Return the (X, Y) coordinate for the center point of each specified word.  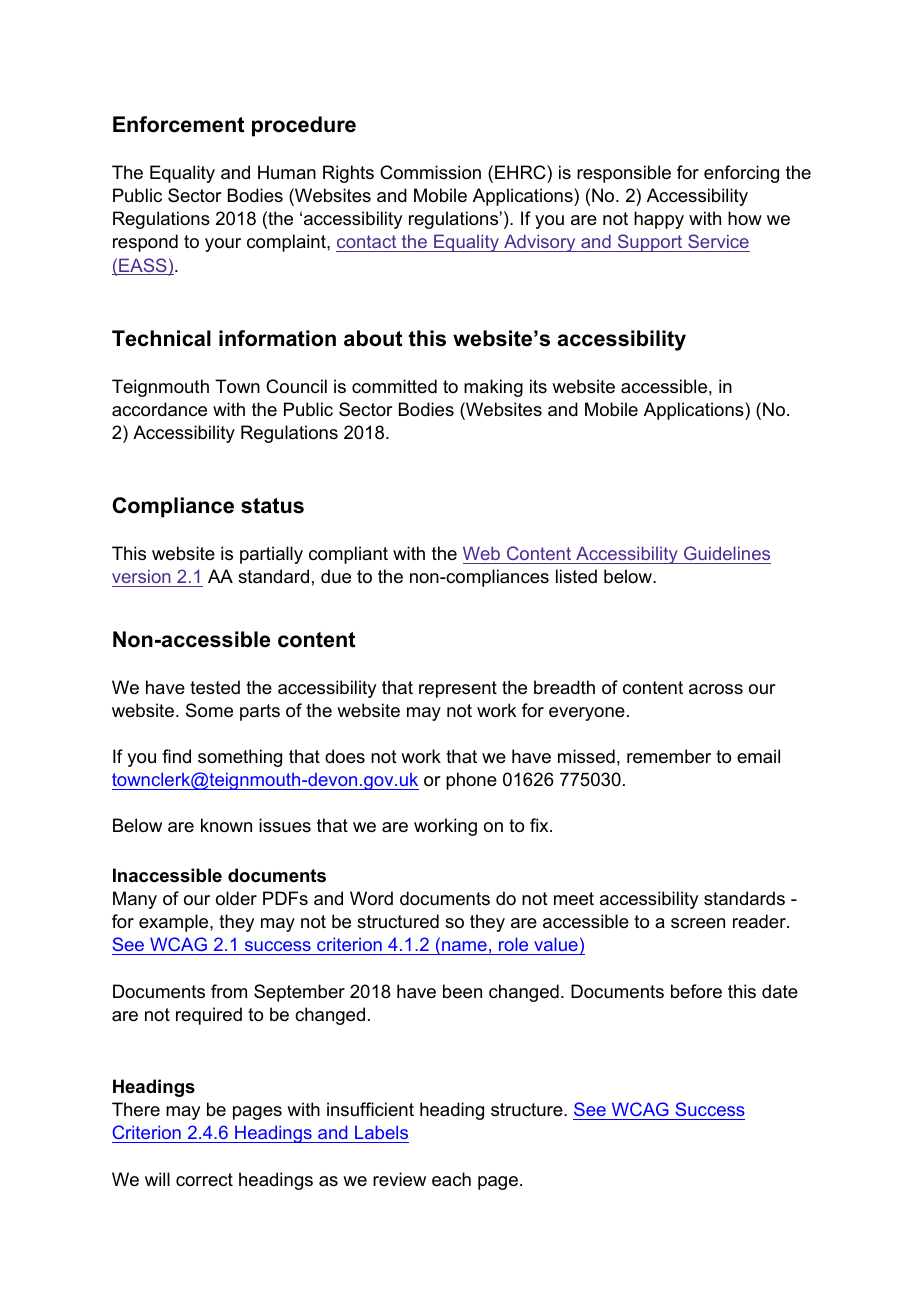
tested (215, 687)
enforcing (741, 174)
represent (458, 689)
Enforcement (178, 124)
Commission (430, 172)
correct (204, 1179)
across (716, 689)
